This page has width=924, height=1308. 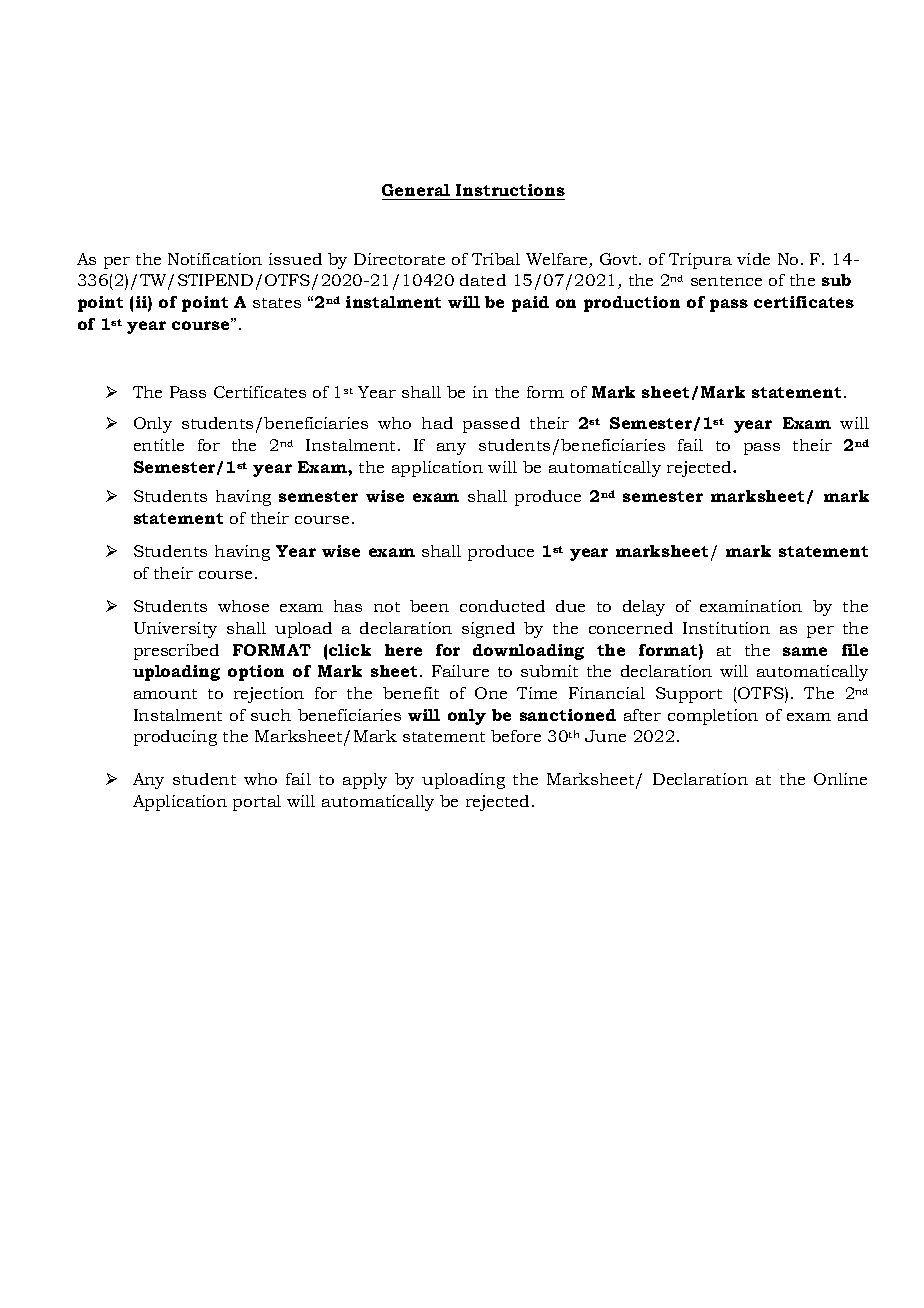 What do you see at coordinates (243, 606) in the page?
I see `whose` at bounding box center [243, 606].
